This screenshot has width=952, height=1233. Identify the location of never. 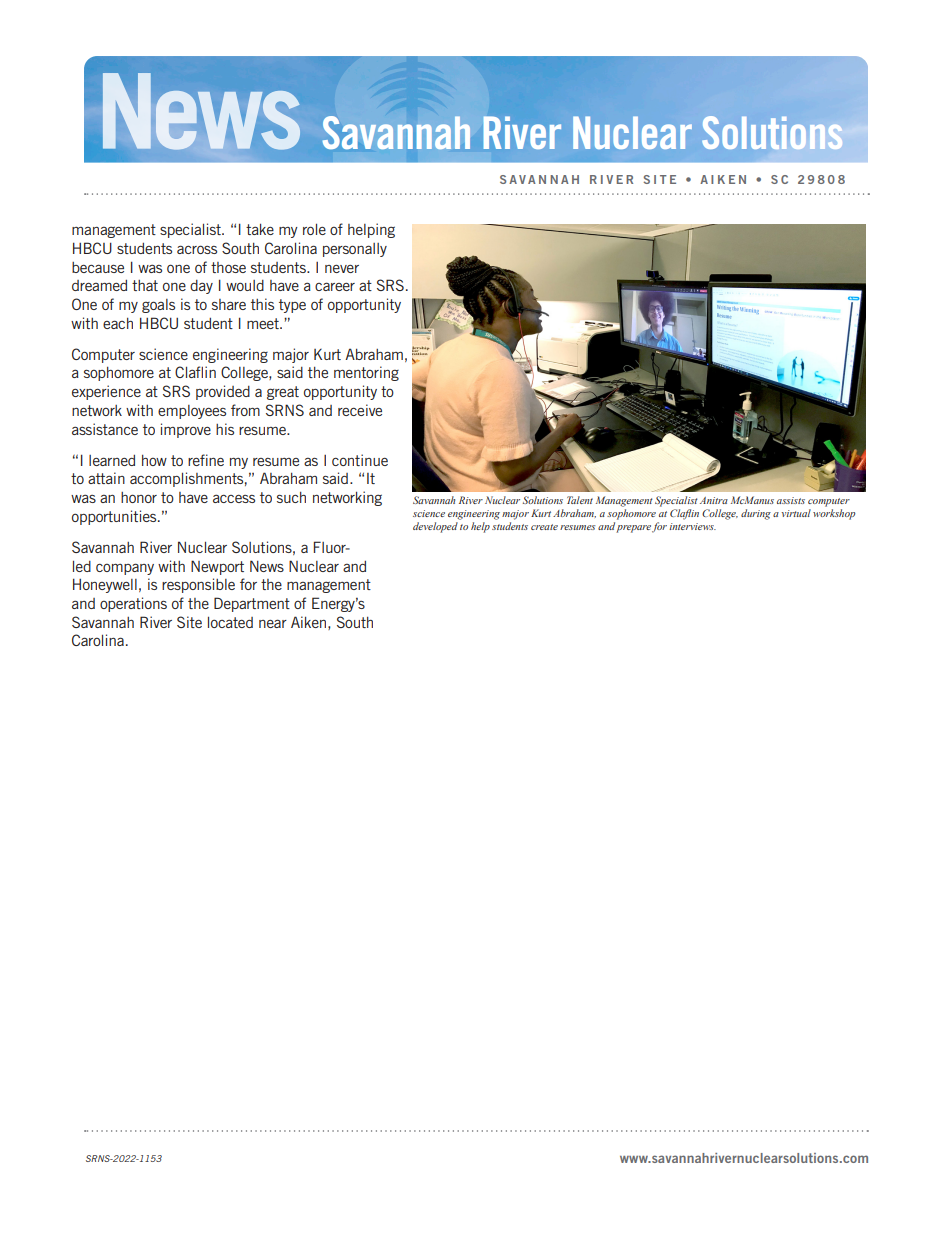
(342, 269).
